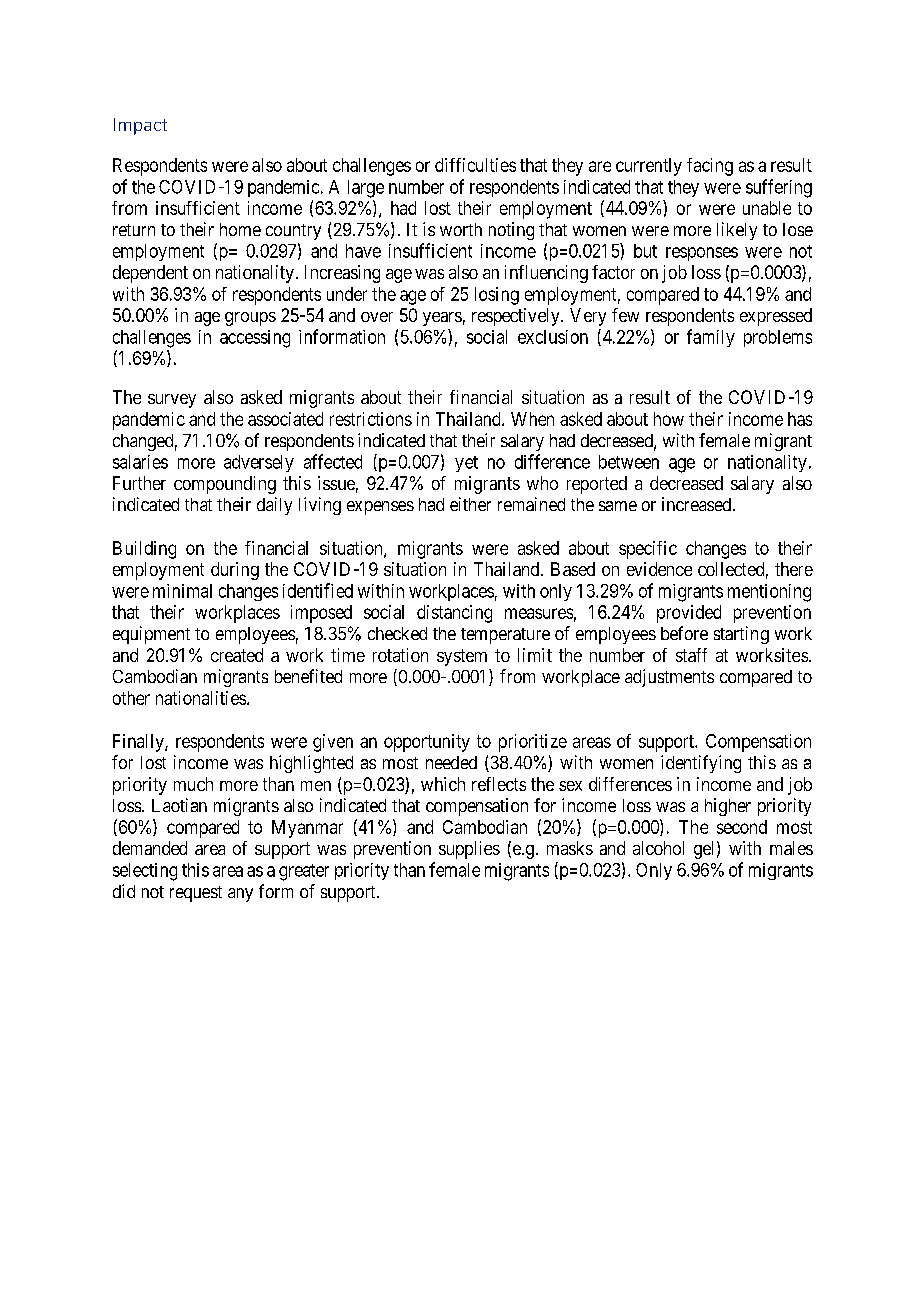 This image has width=924, height=1308. What do you see at coordinates (710, 167) in the image?
I see `facing` at bounding box center [710, 167].
